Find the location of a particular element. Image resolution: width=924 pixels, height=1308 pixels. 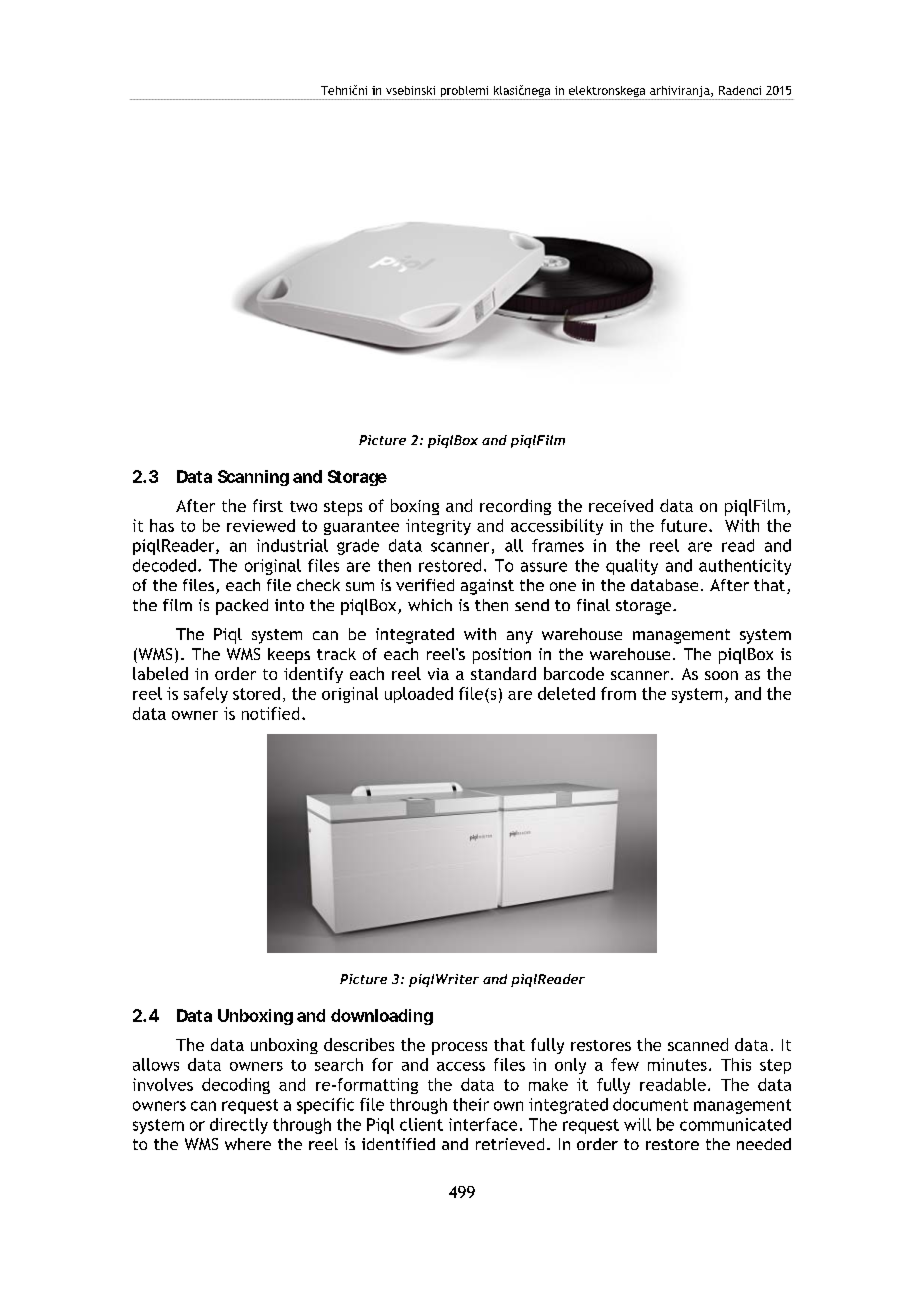

uploaded is located at coordinates (419, 695).
